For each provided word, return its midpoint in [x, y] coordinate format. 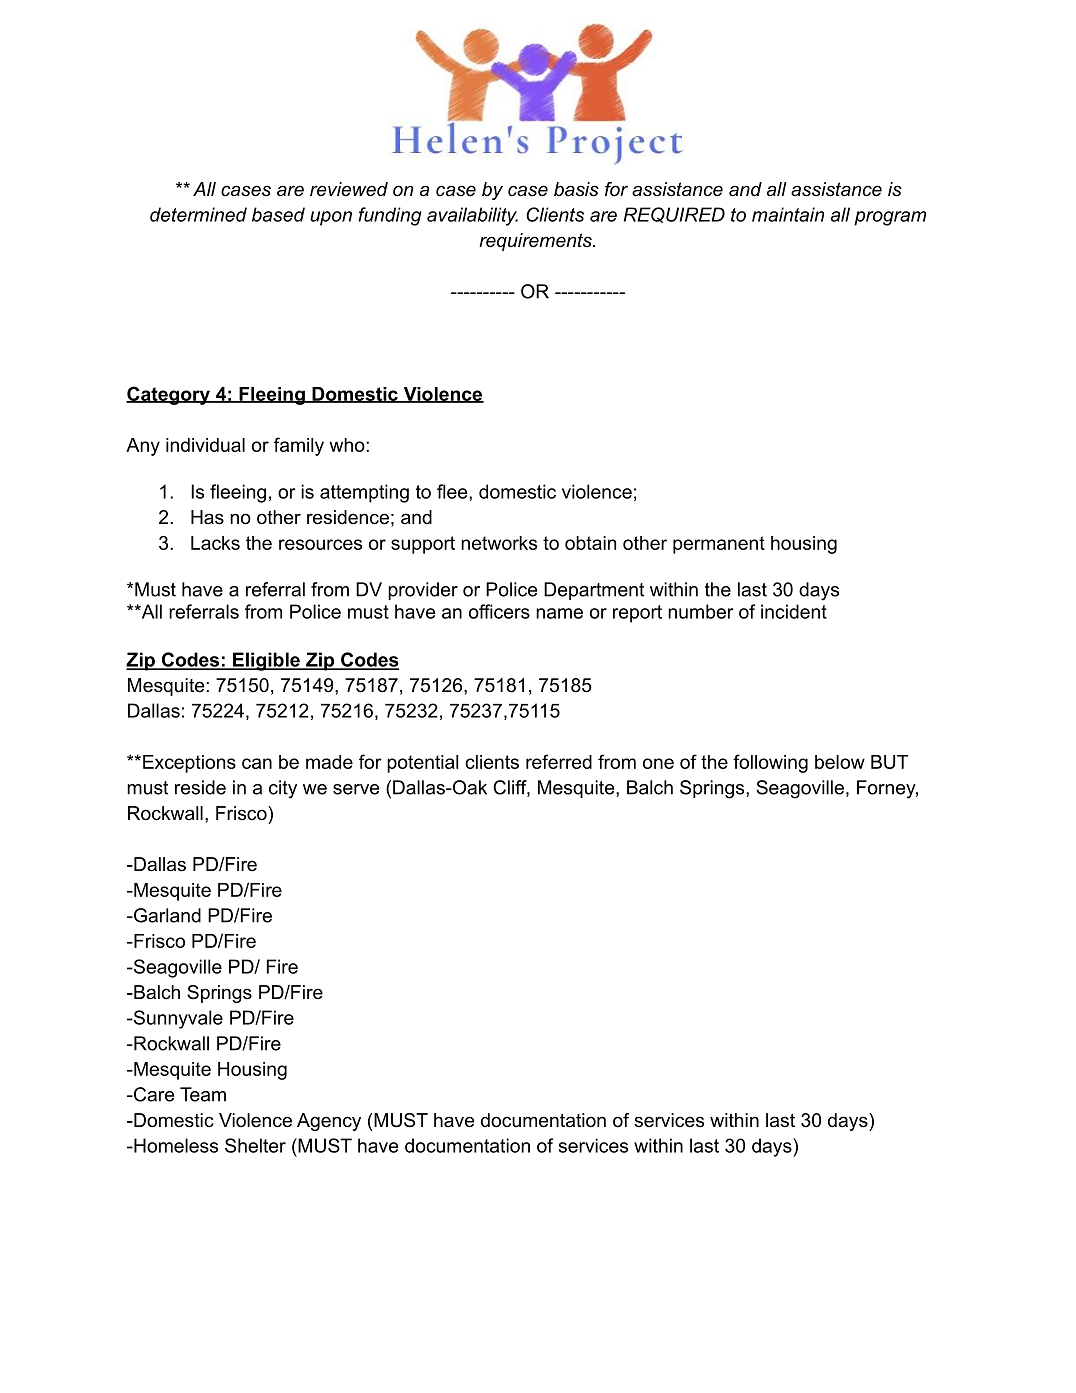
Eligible [266, 661]
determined [198, 214]
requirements [536, 242]
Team [203, 1094]
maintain [788, 214]
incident [794, 611]
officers [499, 611]
